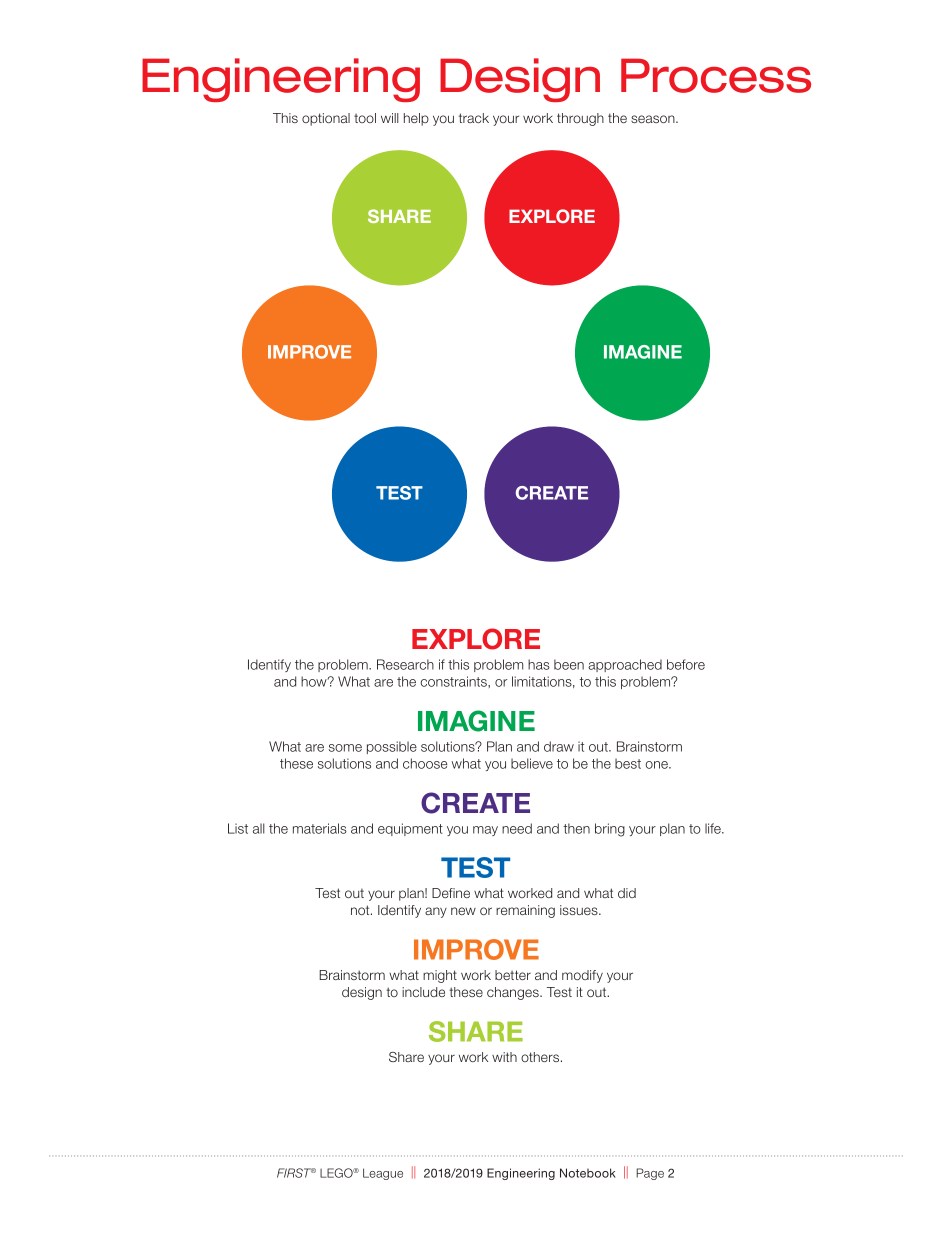 This document has height=1233, width=952. I want to click on League, so click(383, 1174).
